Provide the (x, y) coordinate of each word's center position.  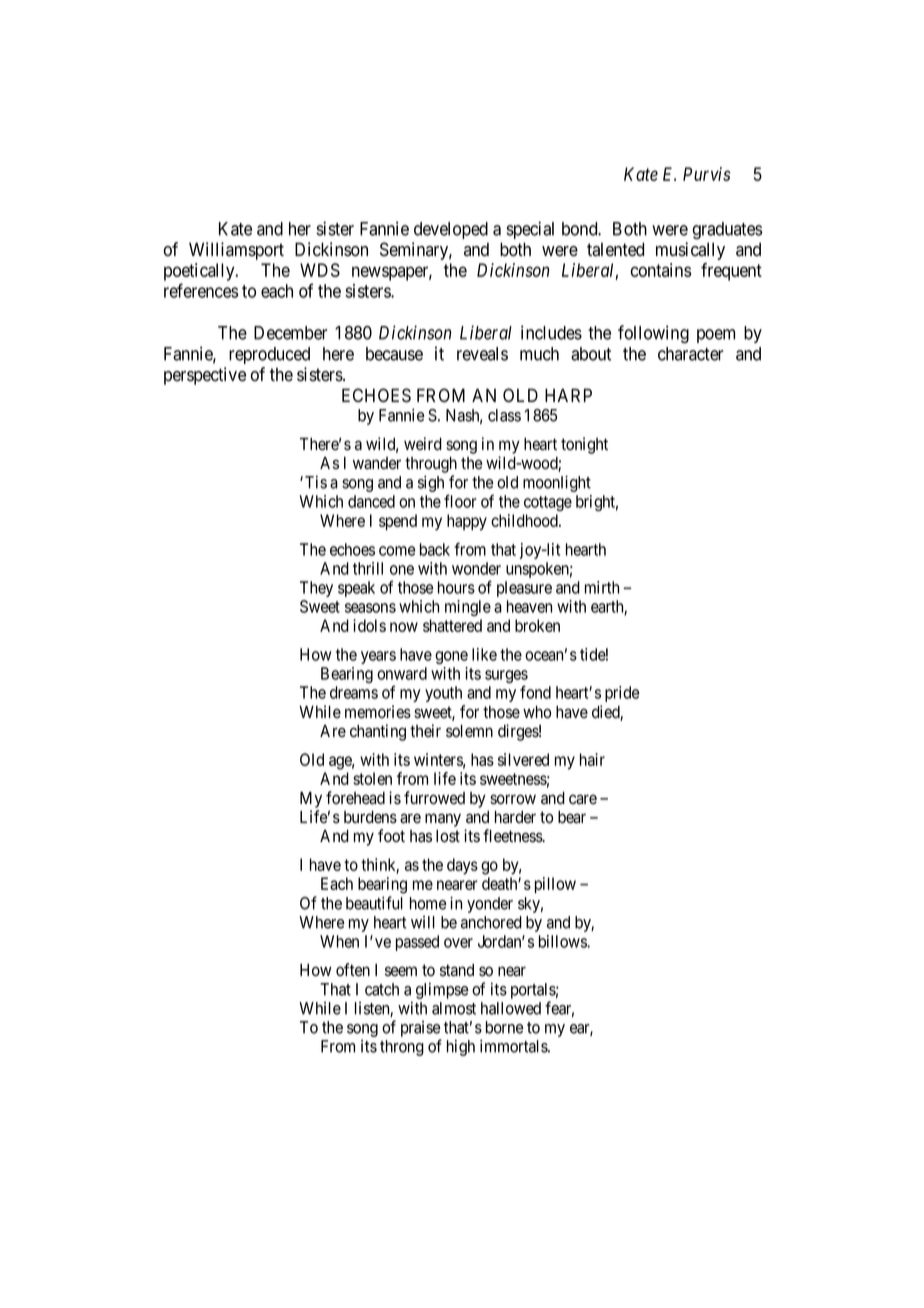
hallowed (511, 1008)
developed (451, 230)
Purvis (707, 174)
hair (592, 759)
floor (460, 501)
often (353, 970)
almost (454, 1008)
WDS (320, 270)
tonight (584, 445)
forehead (355, 798)
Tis (316, 482)
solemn (469, 731)
